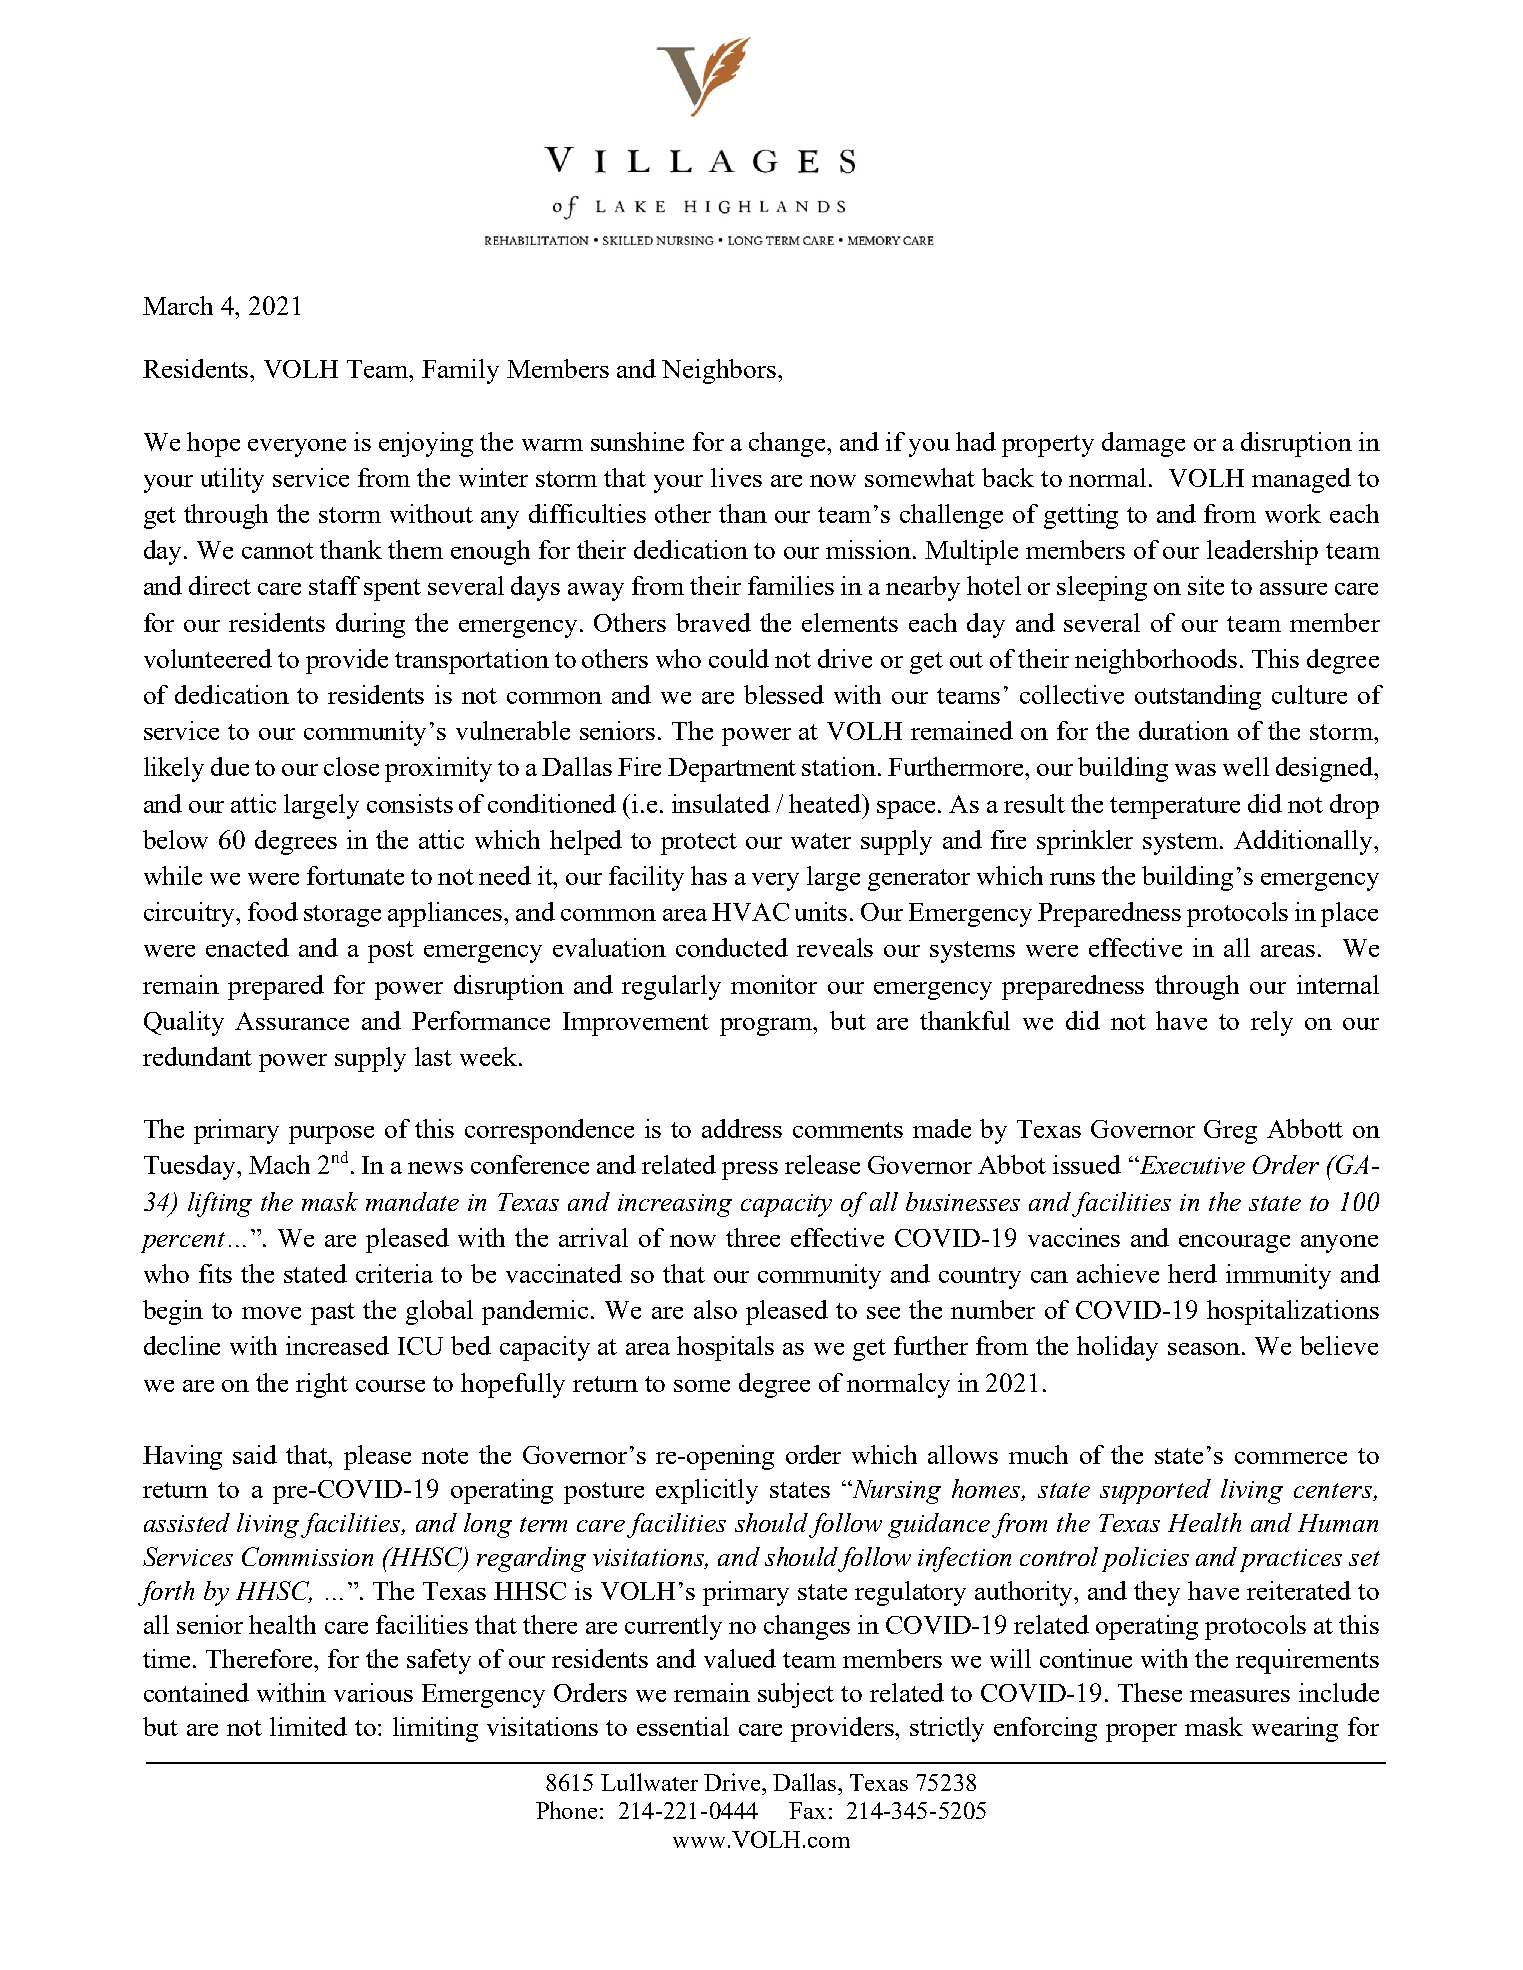 The image size is (1523, 1970). Describe the element at coordinates (308, 1726) in the screenshot. I see `limited` at that location.
